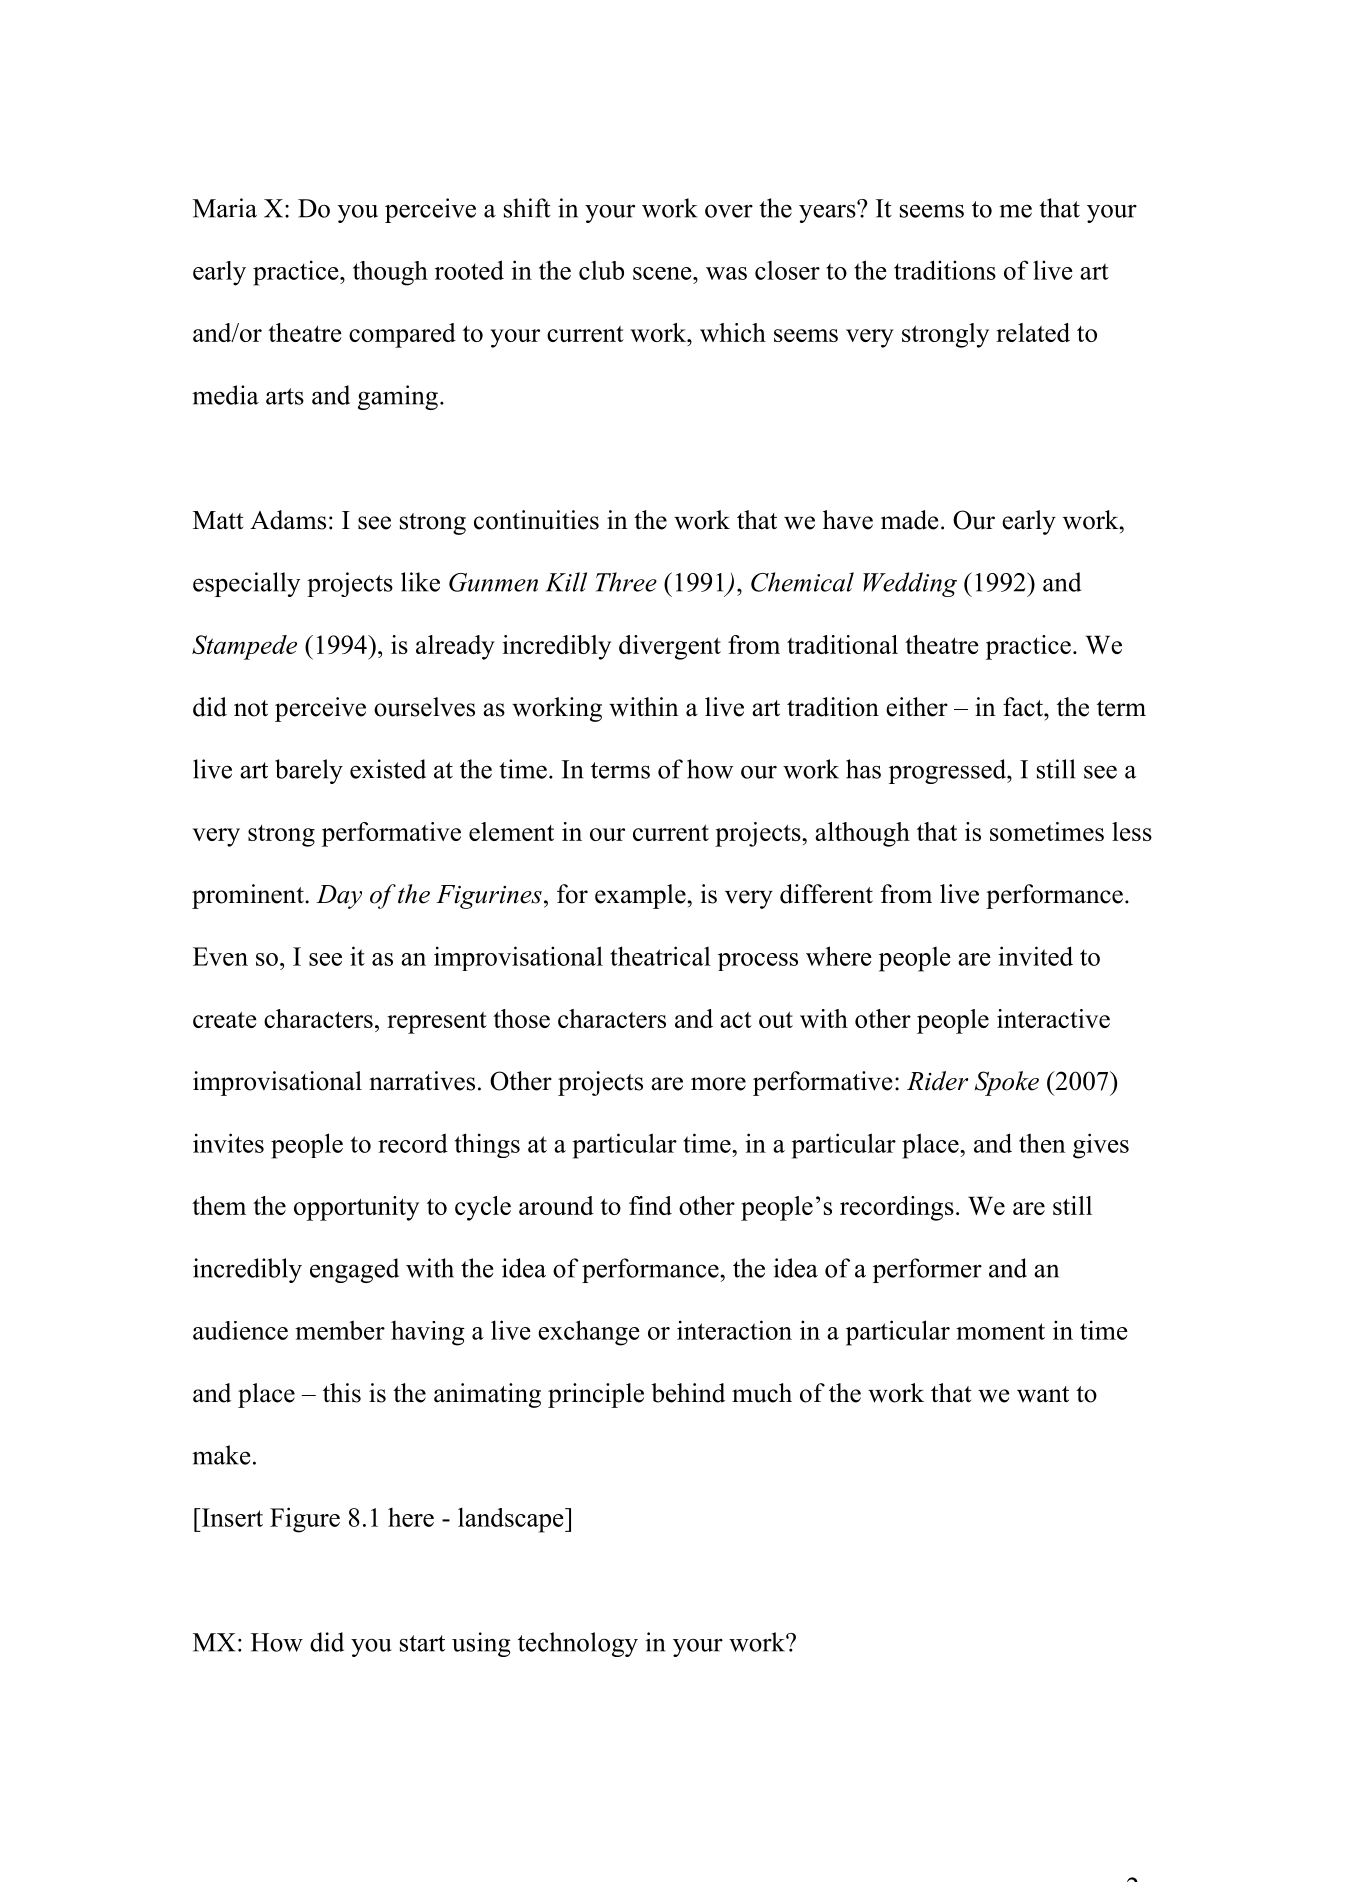  Describe the element at coordinates (578, 1644) in the screenshot. I see `technology` at that location.
